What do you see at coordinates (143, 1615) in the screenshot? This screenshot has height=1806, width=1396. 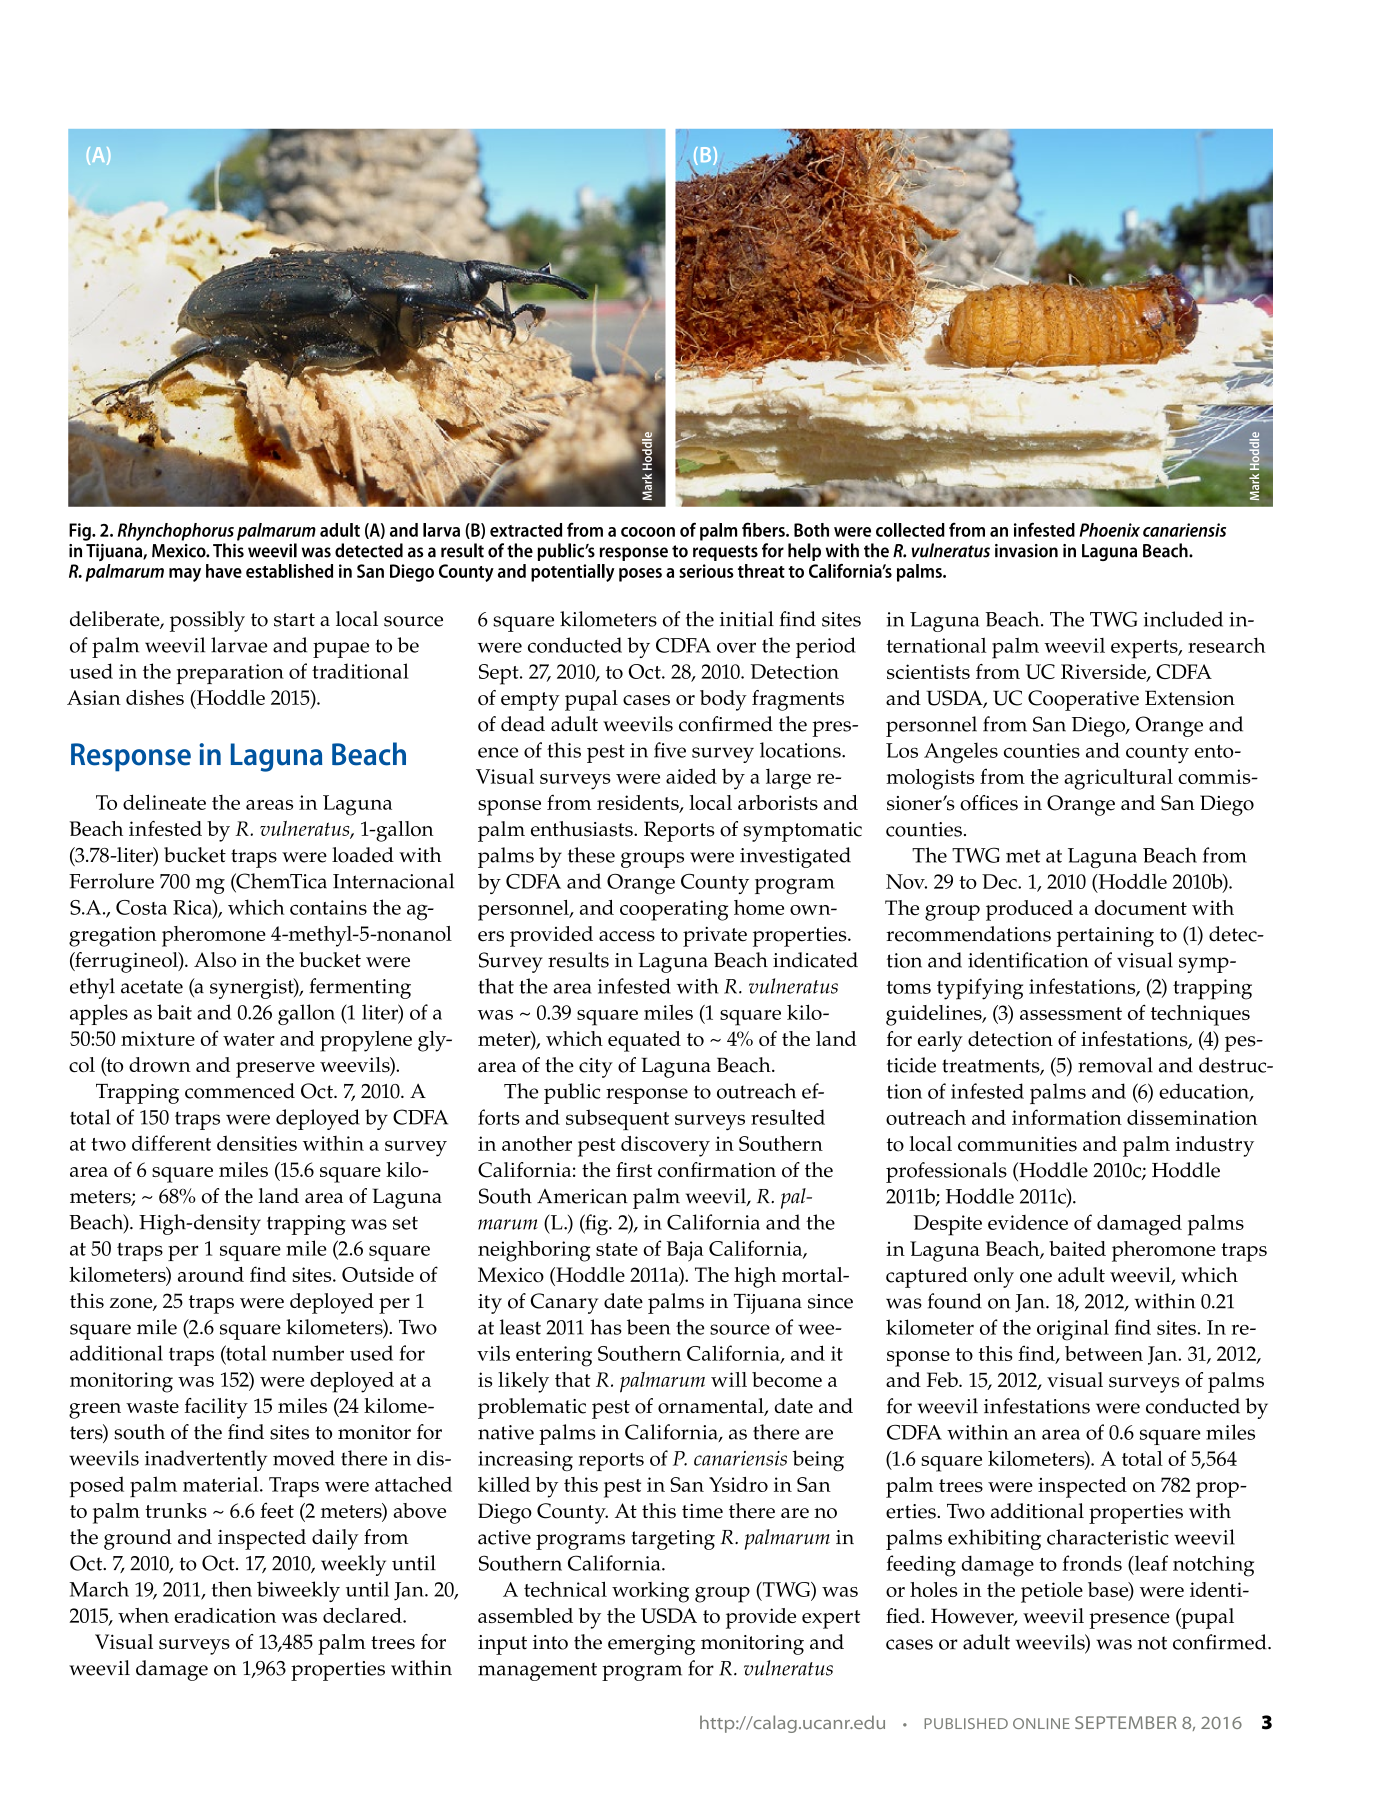 I see `when` at bounding box center [143, 1615].
